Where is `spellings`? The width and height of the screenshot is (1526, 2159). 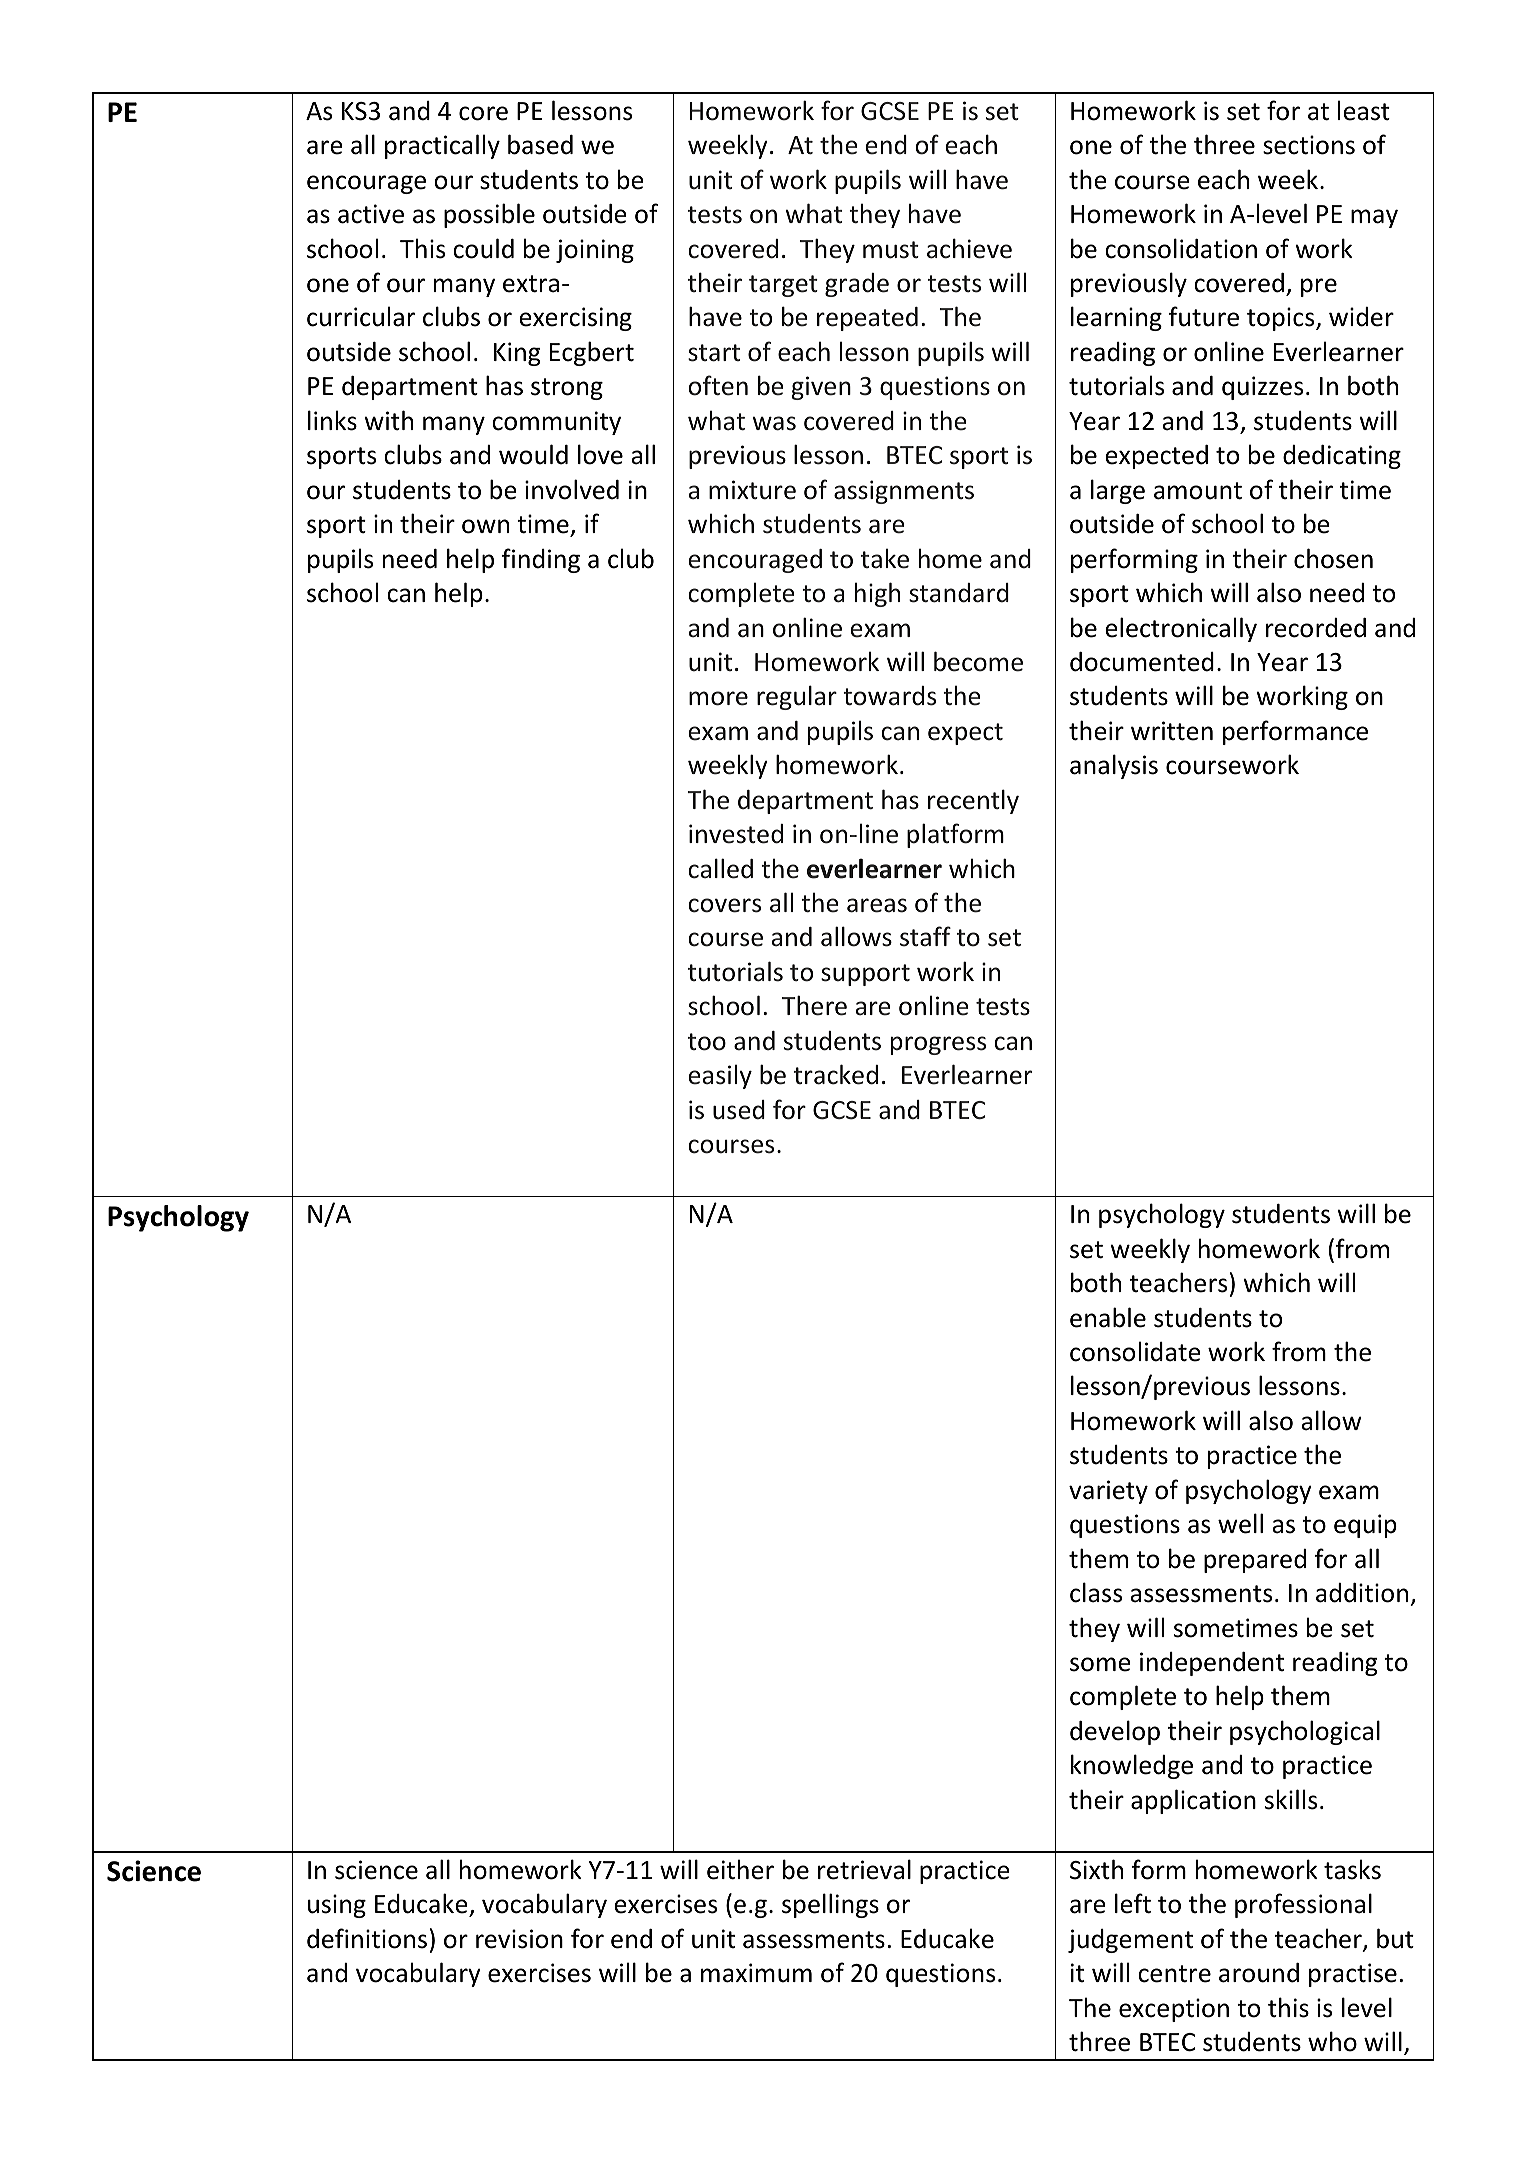
spellings is located at coordinates (830, 1905).
